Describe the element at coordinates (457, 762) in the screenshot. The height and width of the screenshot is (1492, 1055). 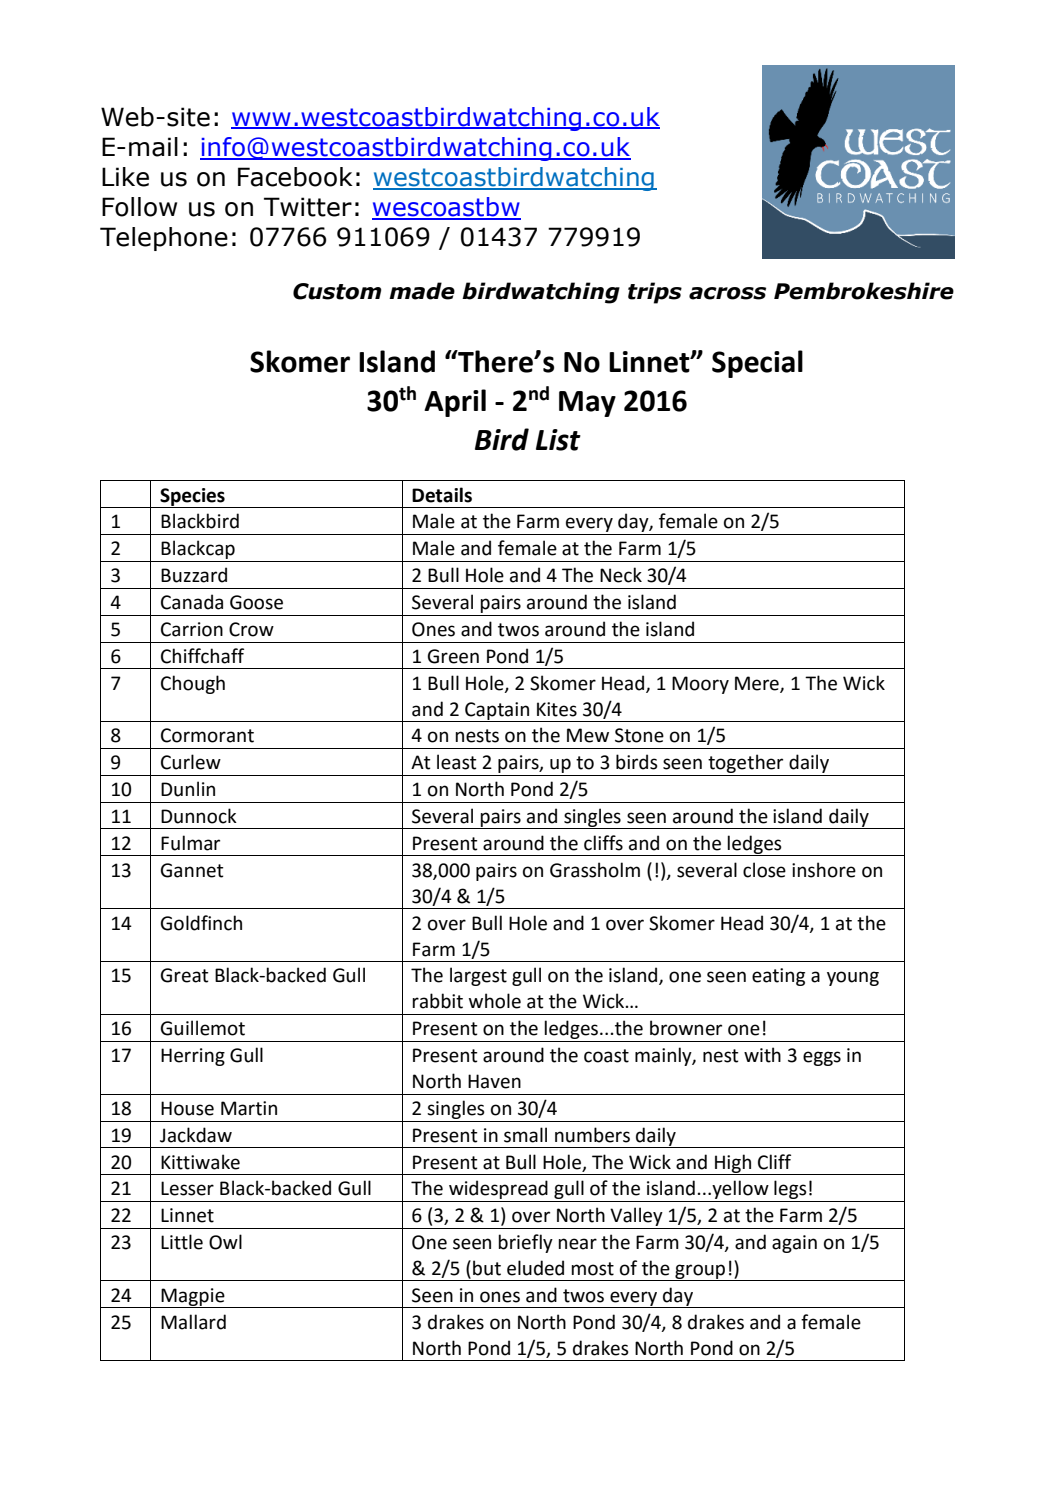
I see `least` at that location.
